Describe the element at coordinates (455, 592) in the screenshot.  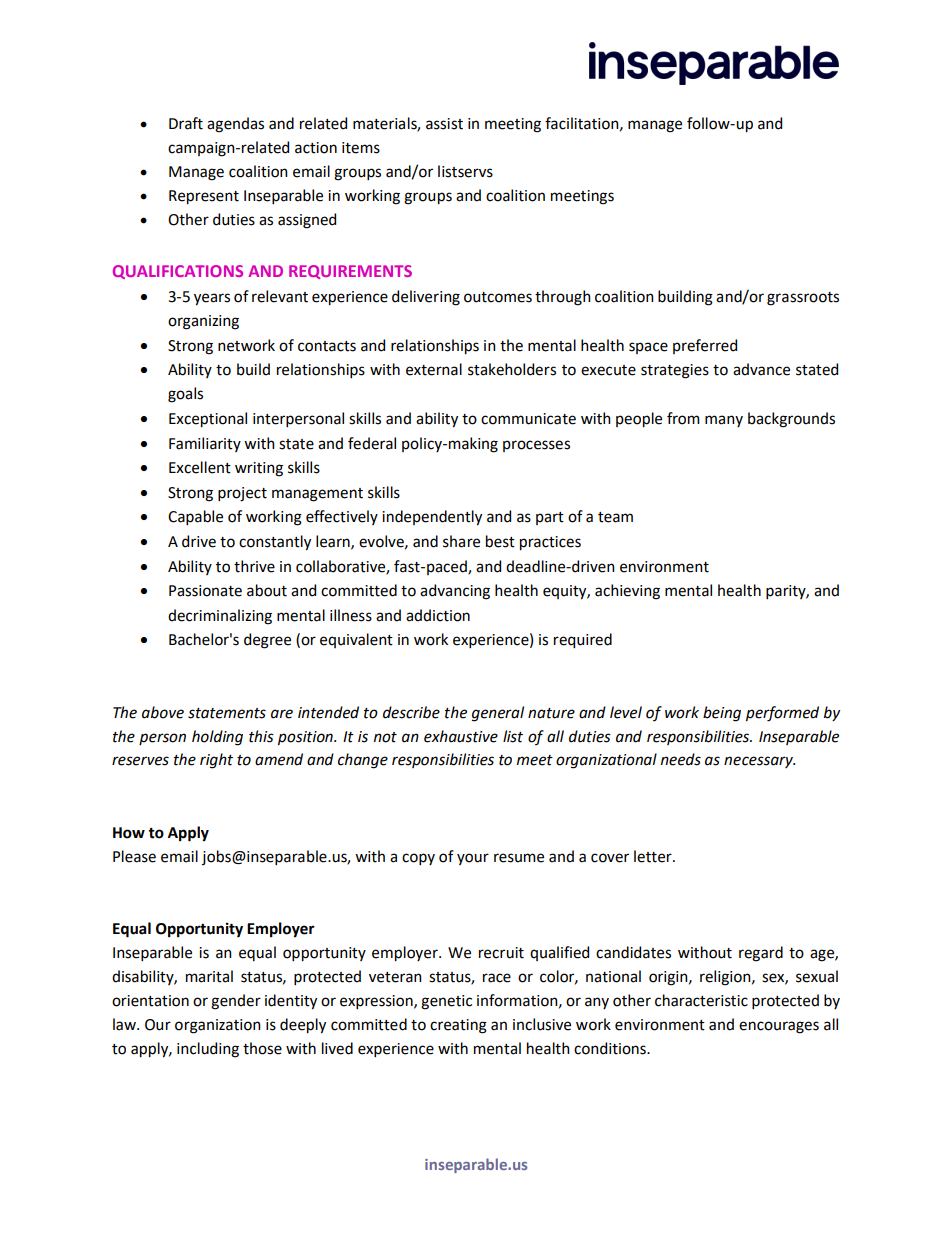
I see `advancing` at that location.
